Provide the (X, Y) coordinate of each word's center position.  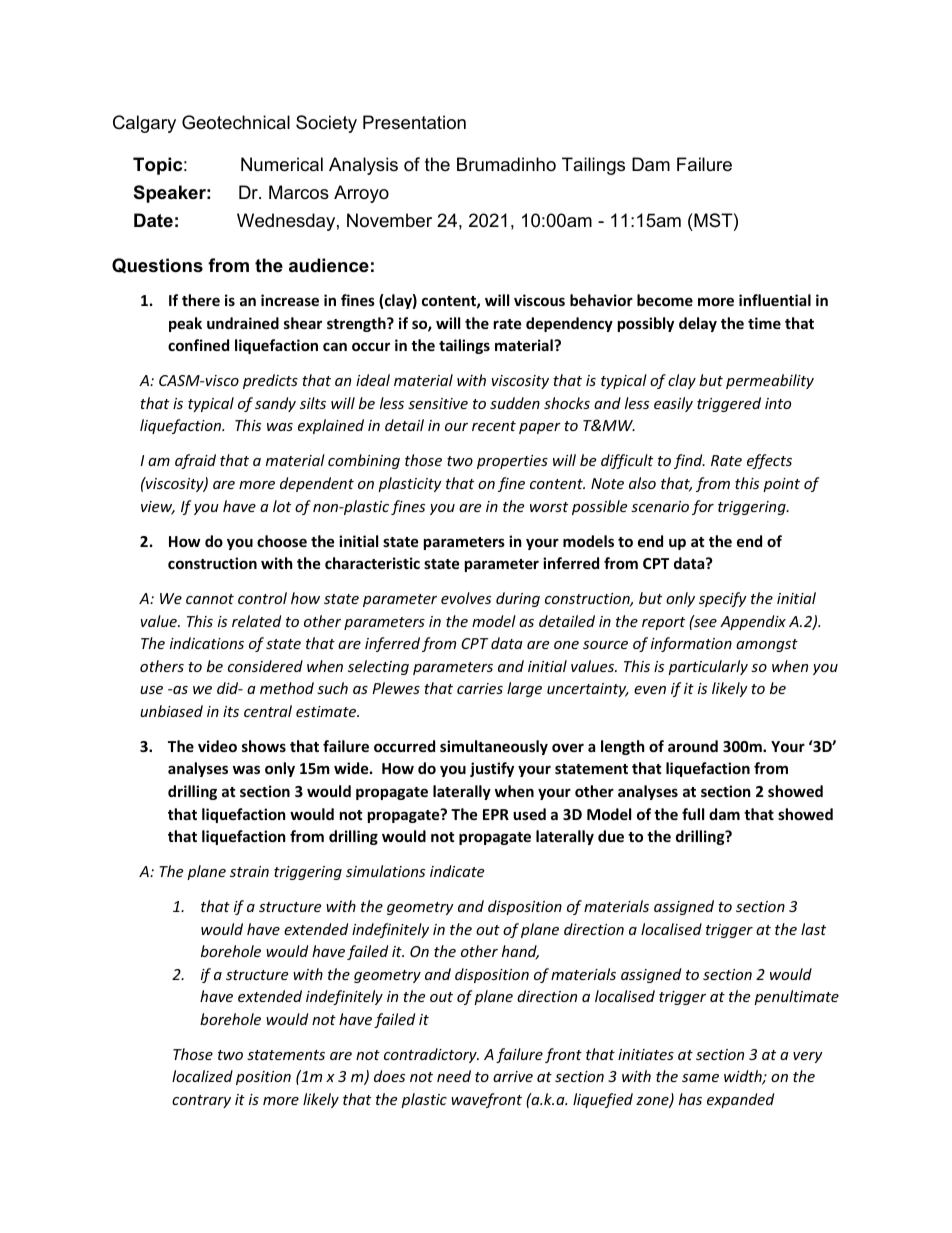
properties (512, 462)
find (689, 461)
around (693, 746)
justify (492, 769)
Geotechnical (236, 122)
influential (775, 300)
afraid (195, 461)
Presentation (414, 122)
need (454, 1076)
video (217, 746)
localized (202, 1076)
